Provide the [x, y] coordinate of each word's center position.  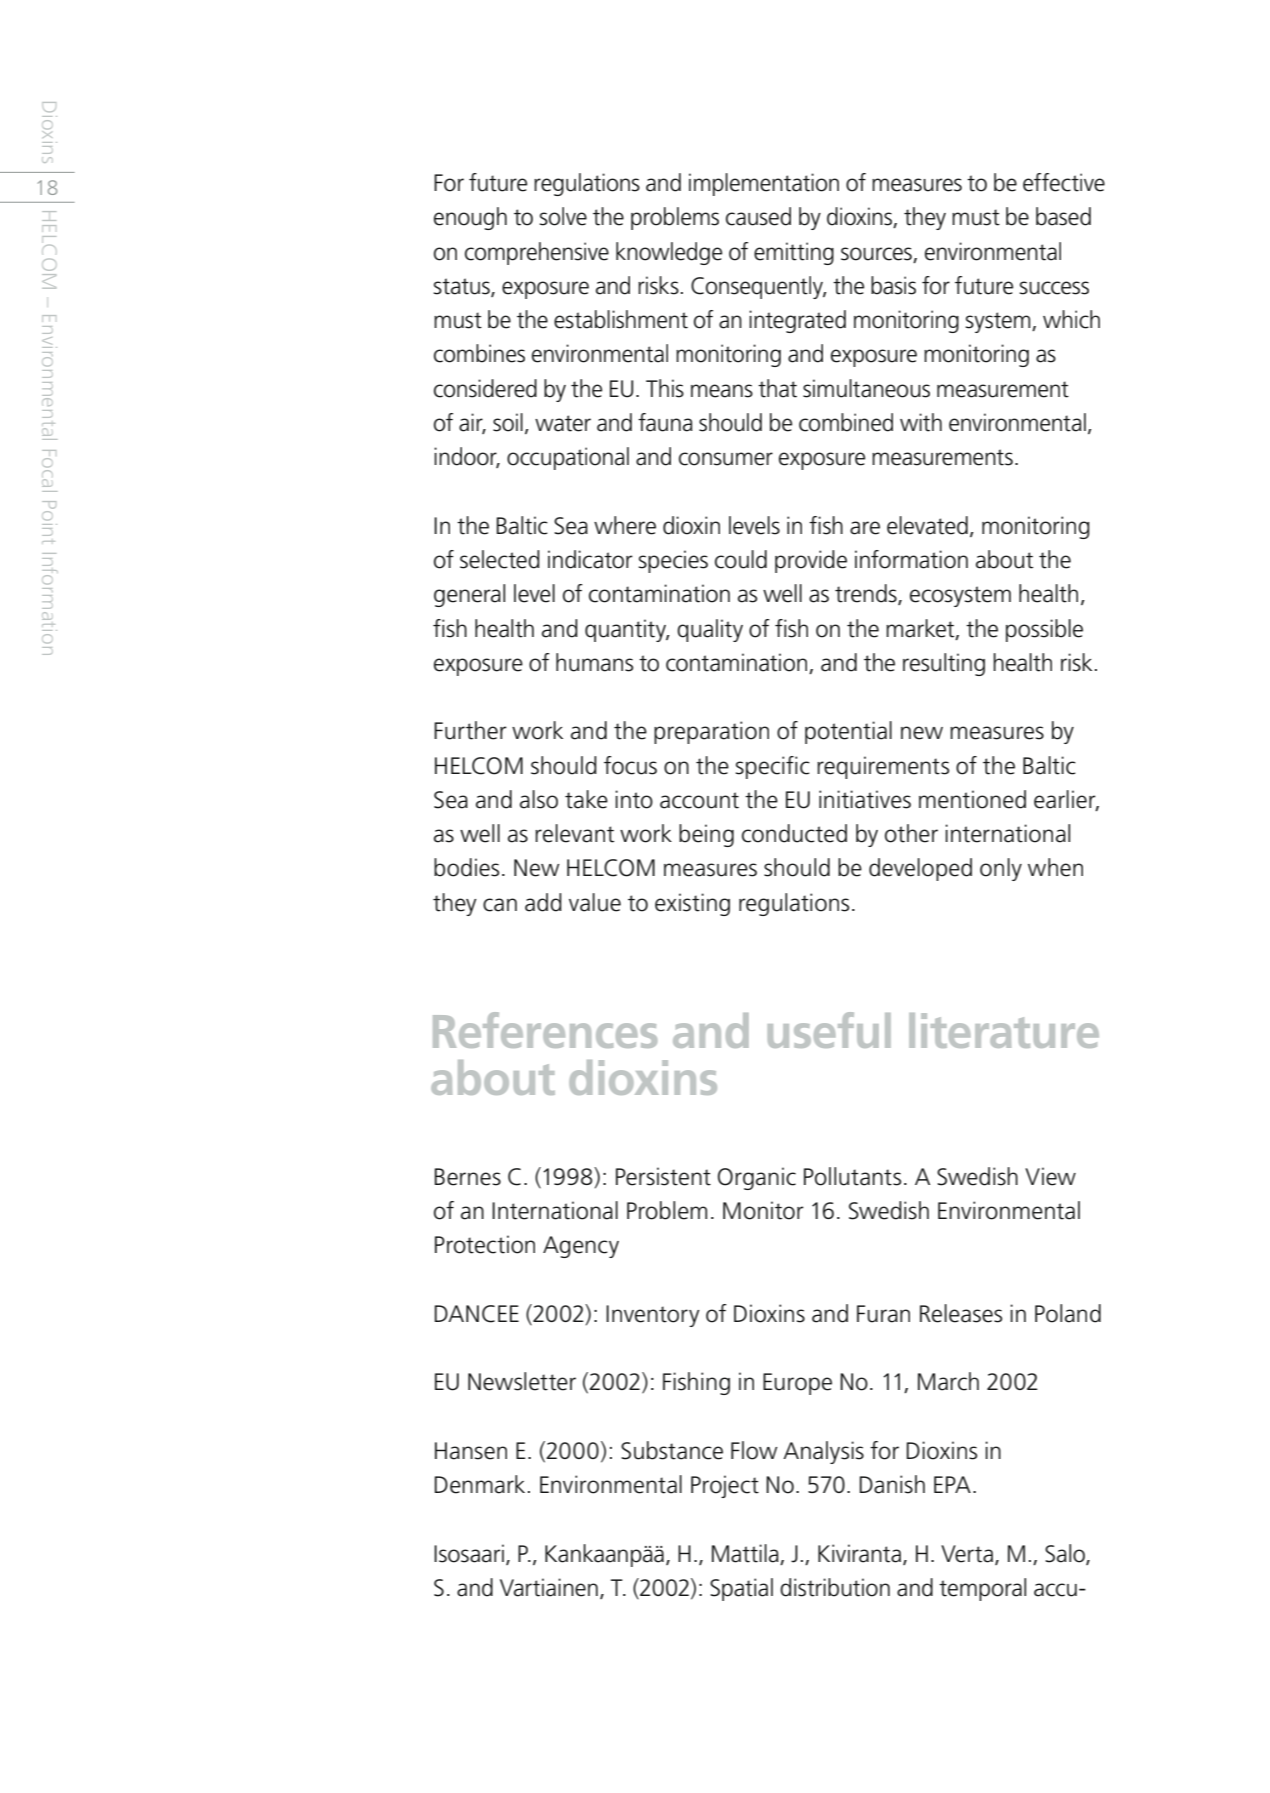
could [741, 559]
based [1063, 216]
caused [758, 216]
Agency [581, 1247]
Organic [757, 1178]
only [1001, 869]
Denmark [479, 1484]
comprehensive [537, 253]
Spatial [741, 1589]
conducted [794, 833]
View [1050, 1176]
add [543, 902]
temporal [982, 1589]
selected [500, 559]
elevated [927, 525]
